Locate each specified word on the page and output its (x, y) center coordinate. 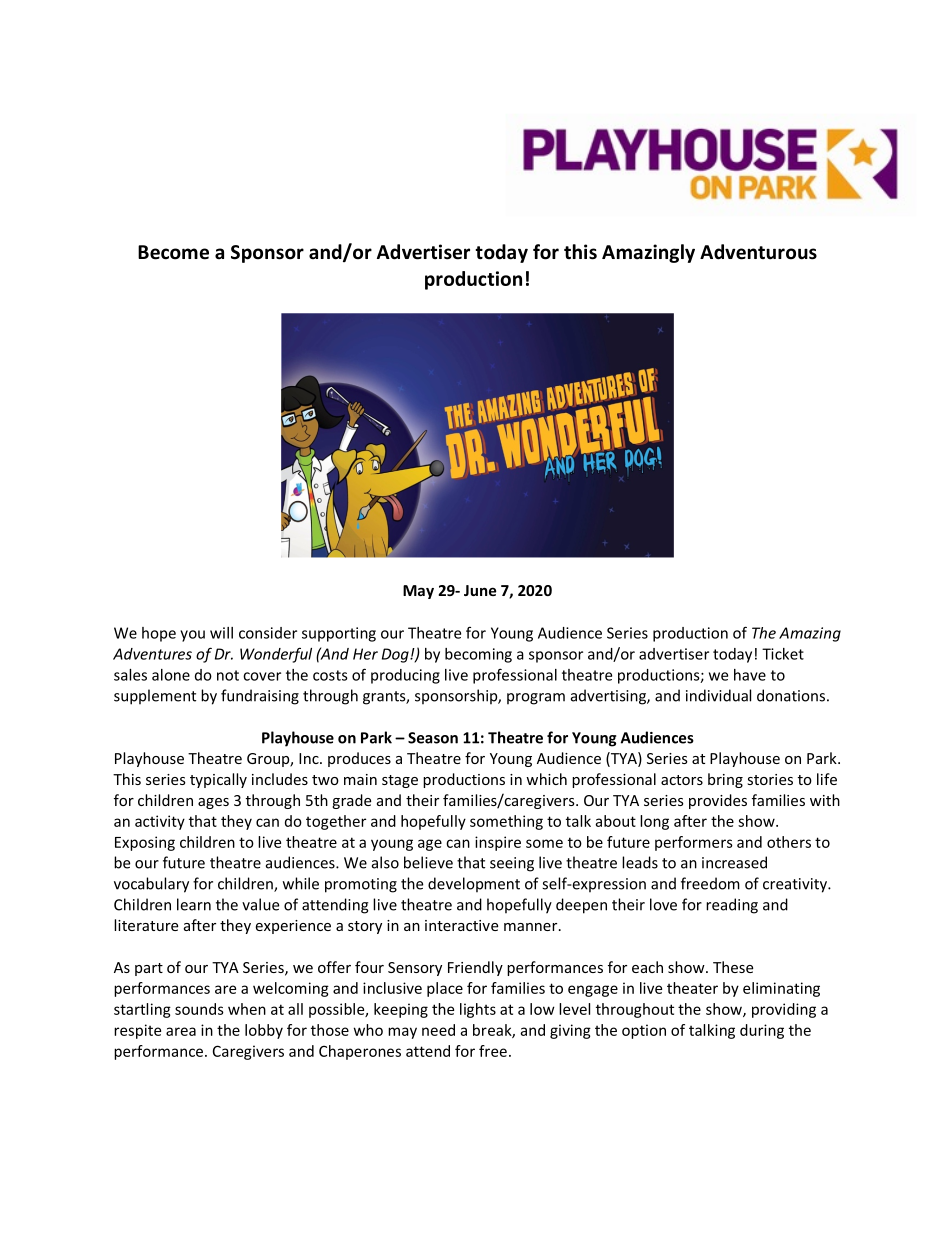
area (181, 1031)
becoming (478, 655)
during (762, 1031)
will (221, 633)
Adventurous (758, 252)
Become (173, 252)
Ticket (783, 654)
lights (478, 1010)
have (750, 675)
